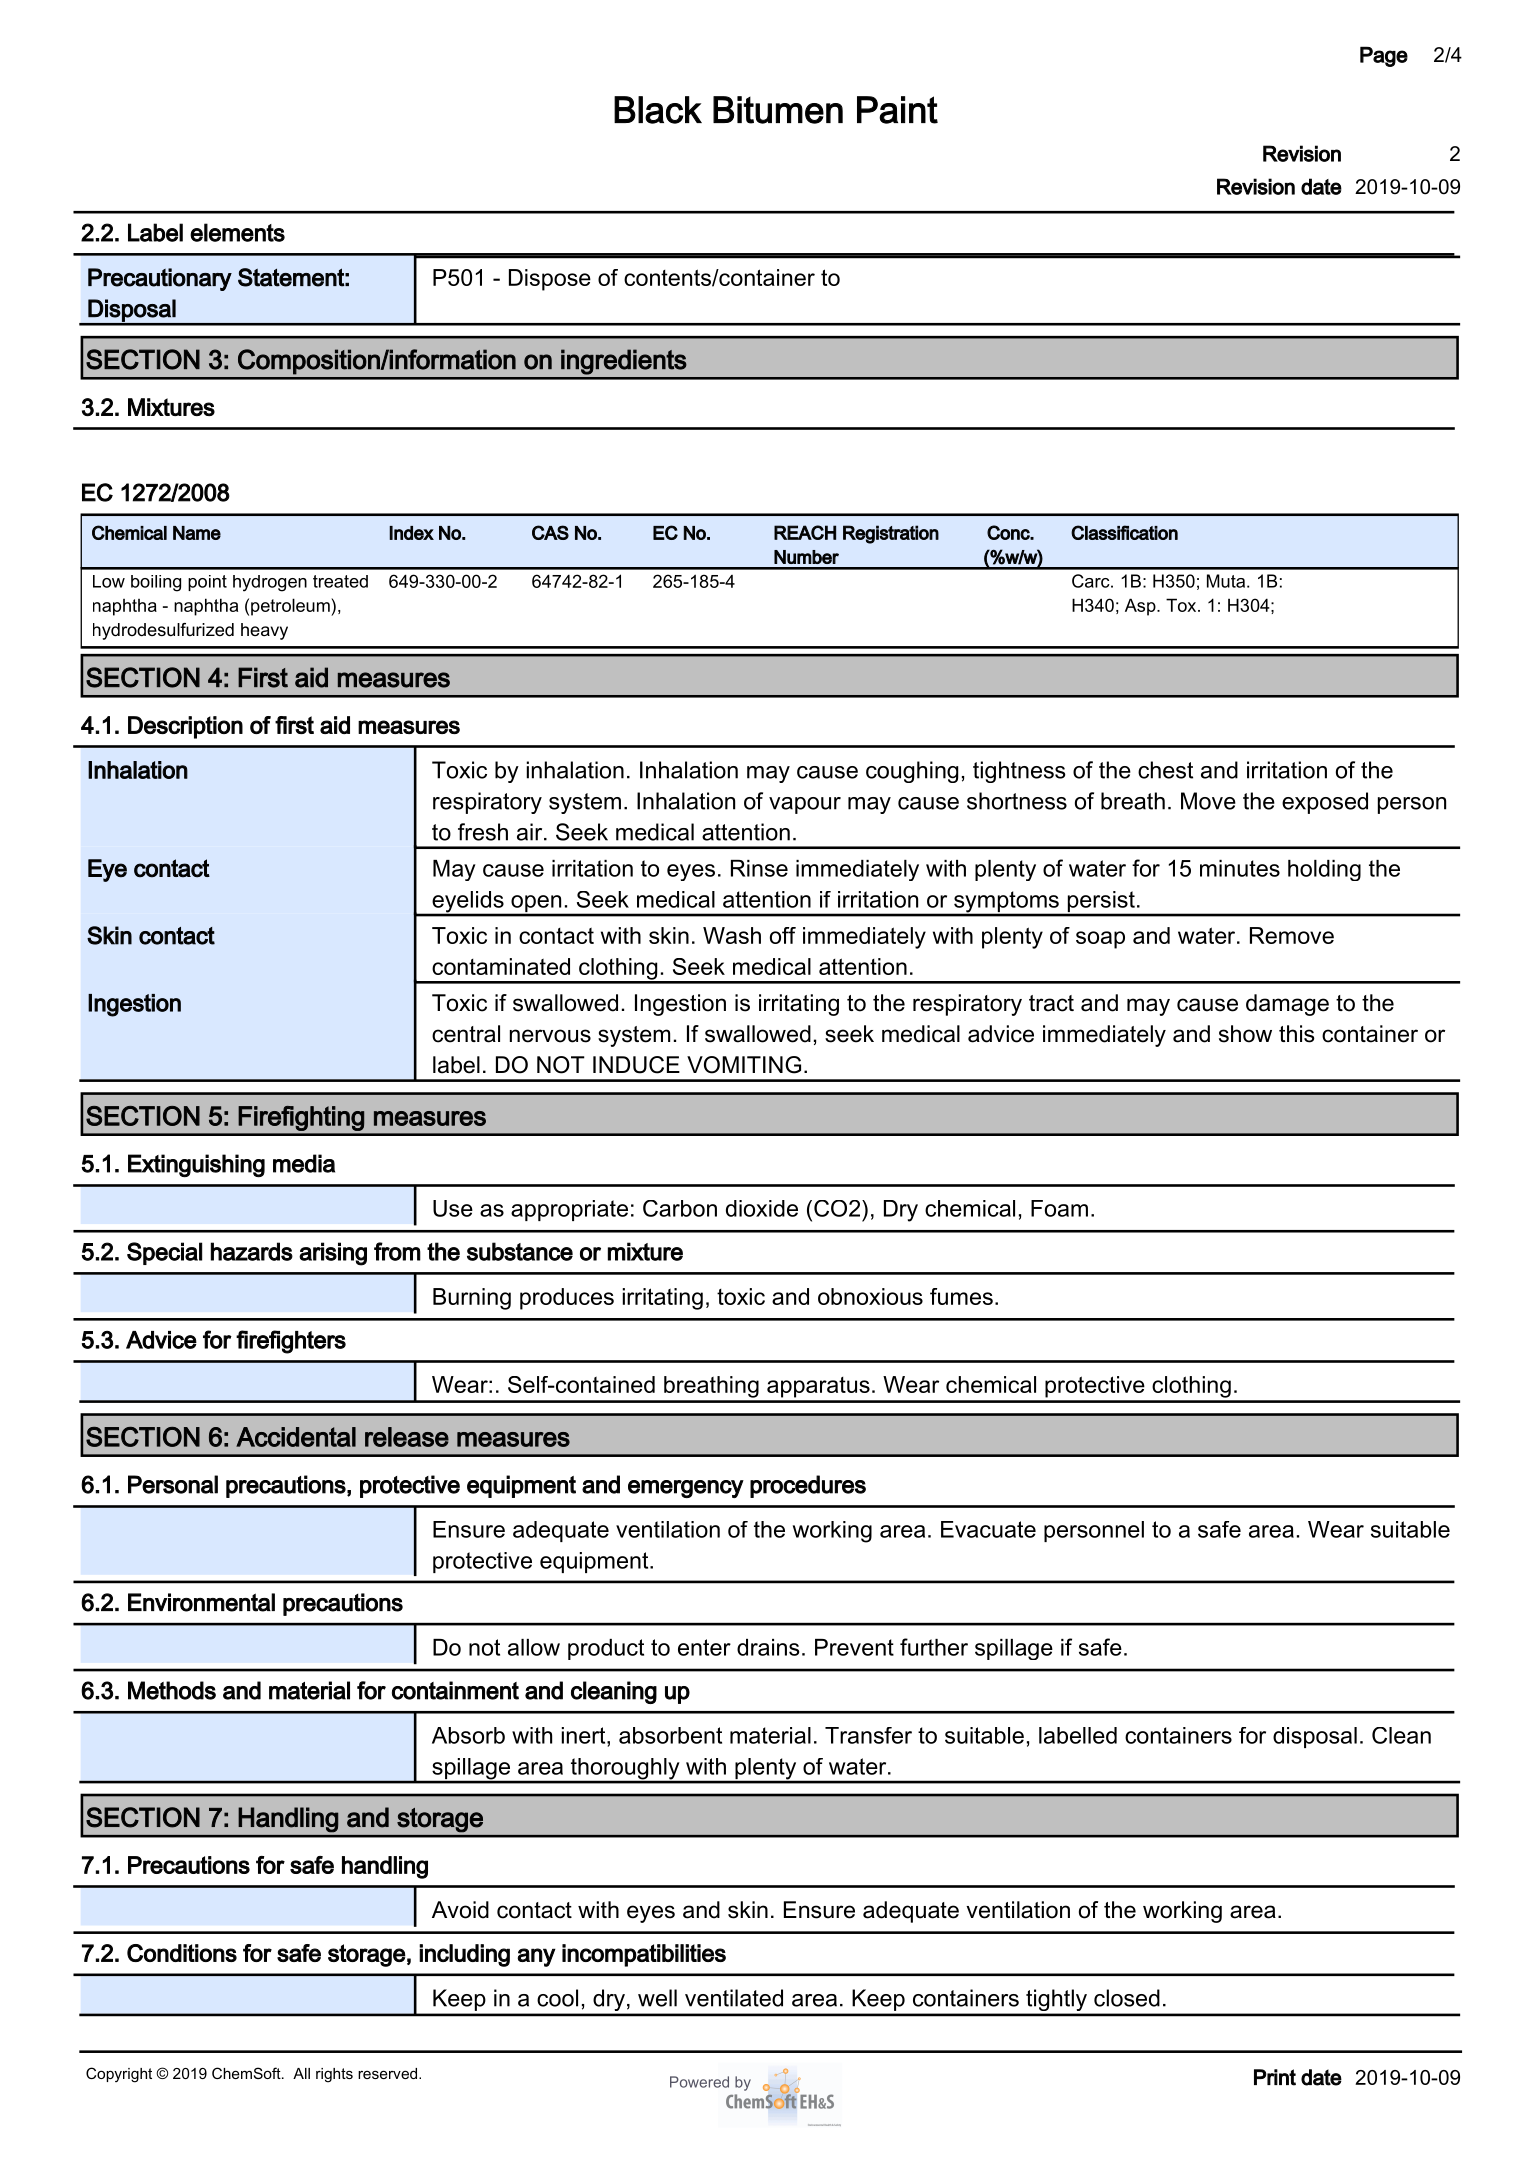 The height and width of the page is (2176, 1540). Describe the element at coordinates (808, 1486) in the page. I see `procedures` at that location.
